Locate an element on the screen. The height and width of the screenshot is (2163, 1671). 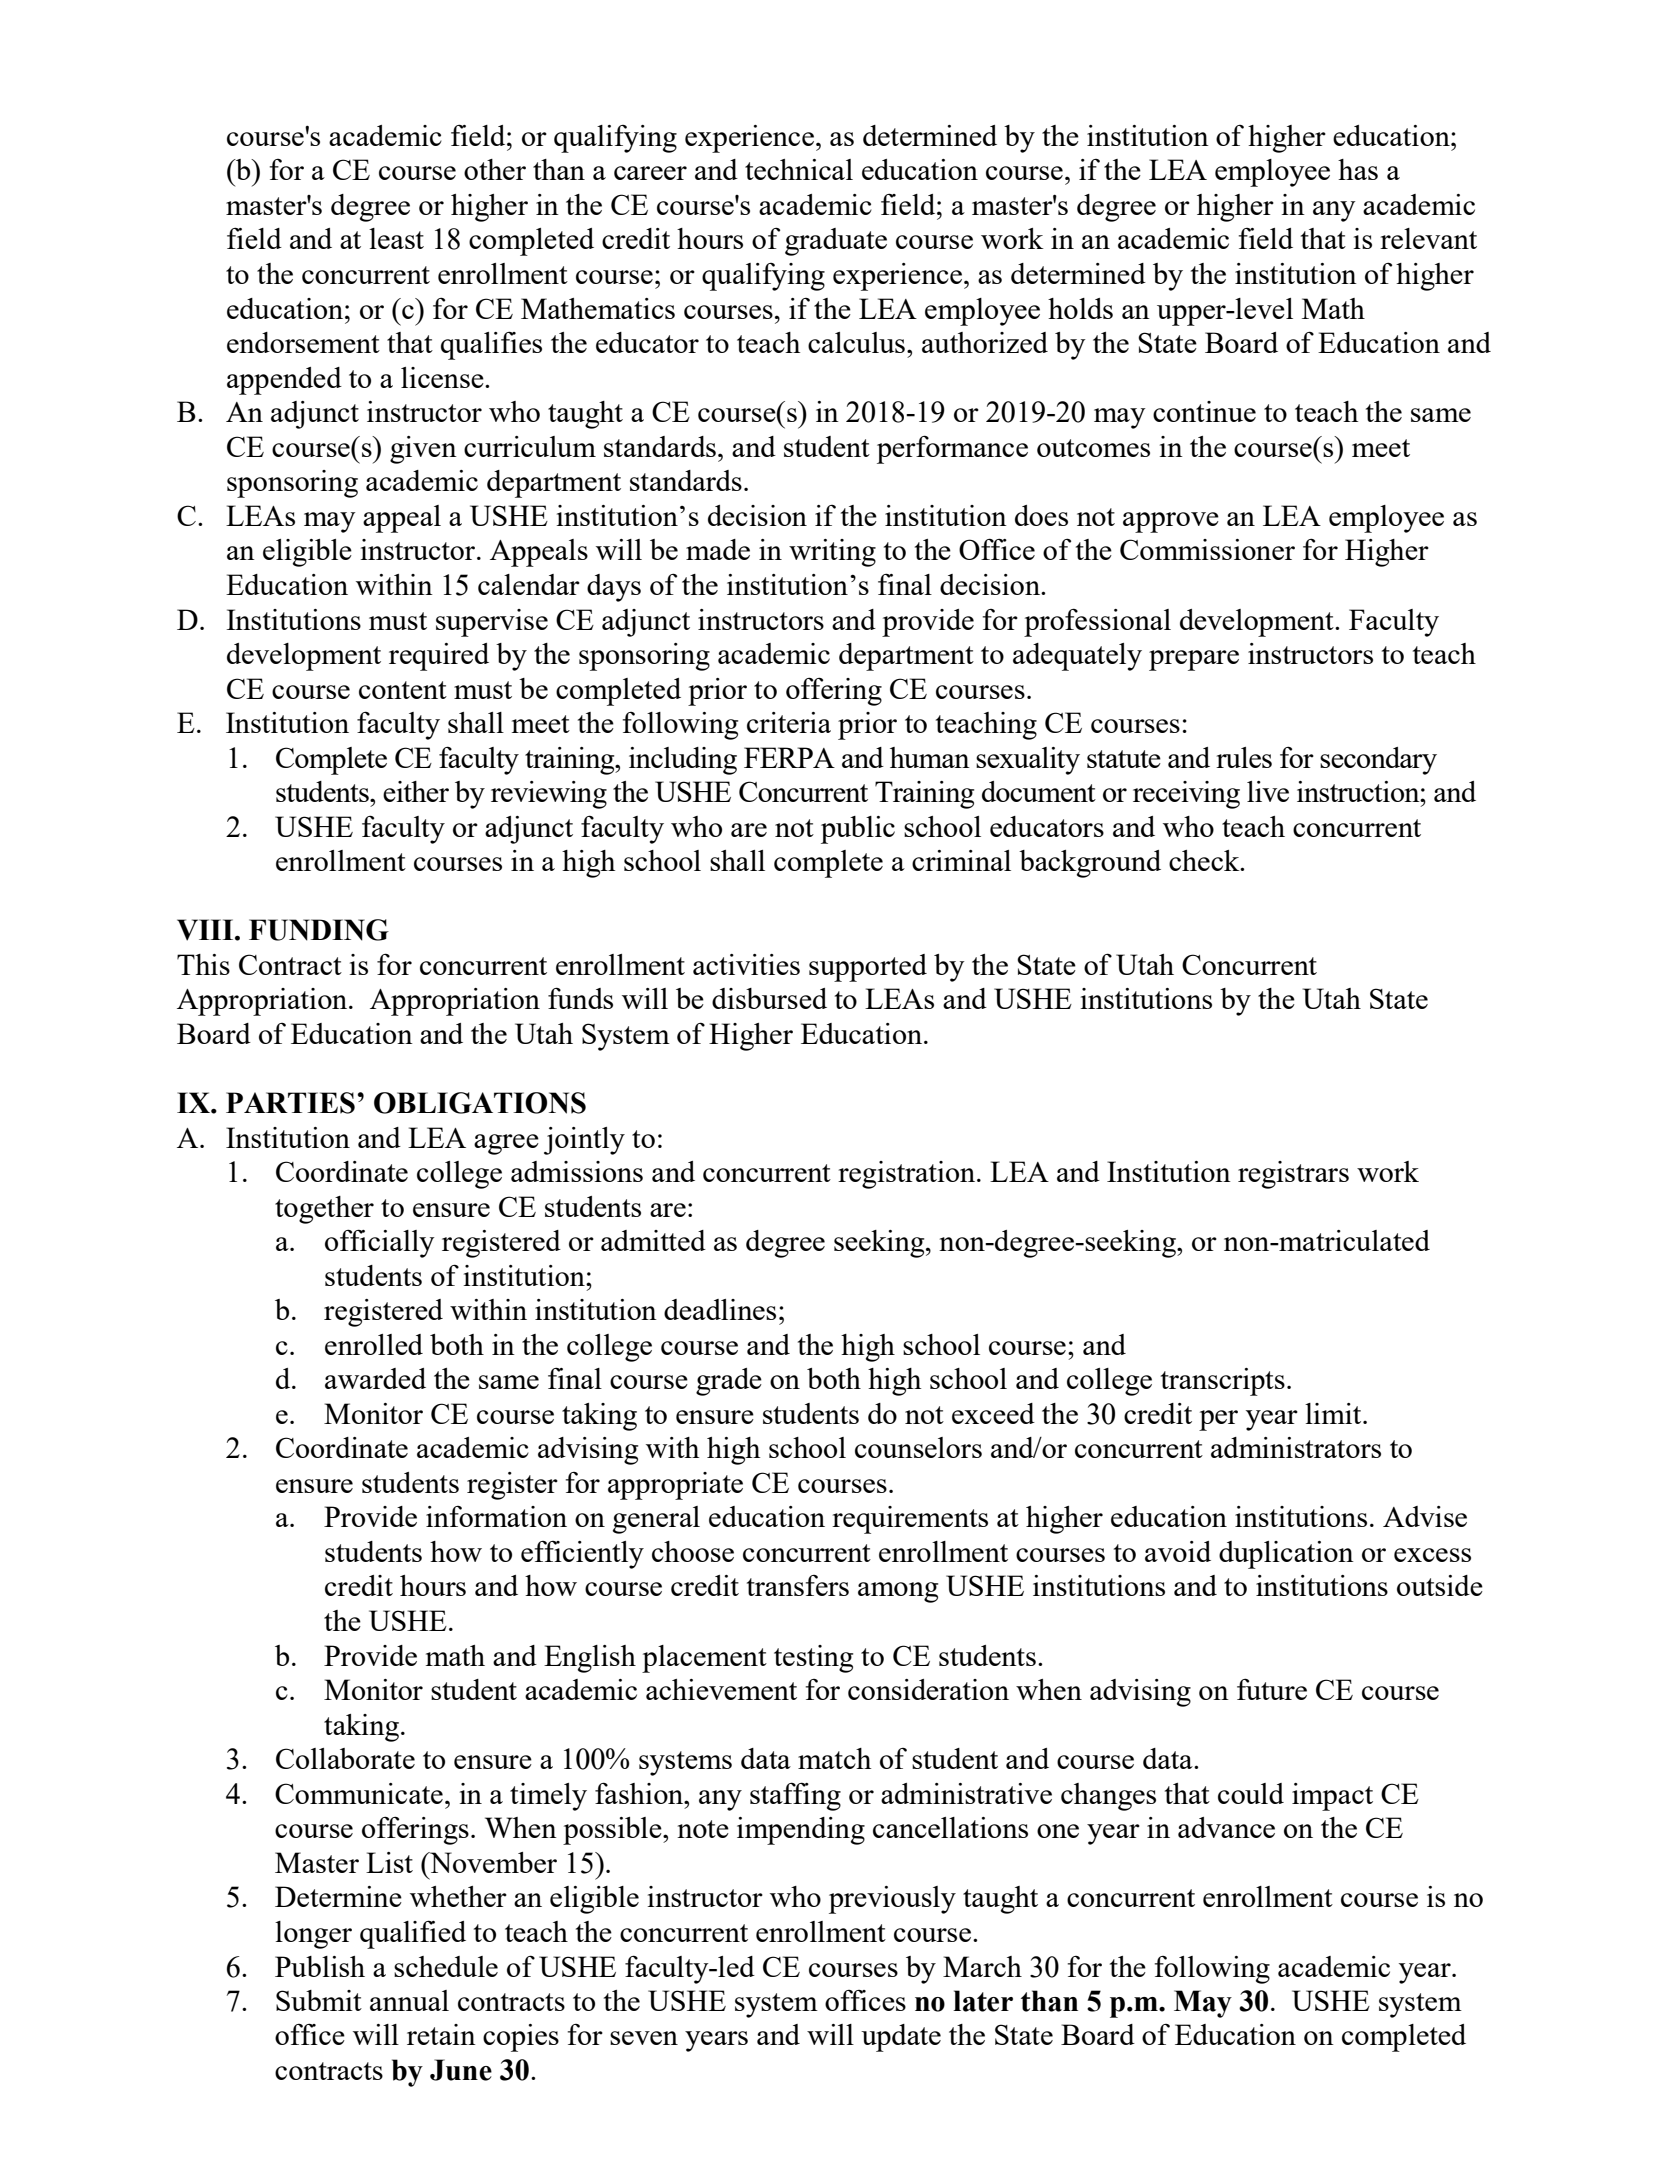
criteria is located at coordinates (789, 722).
